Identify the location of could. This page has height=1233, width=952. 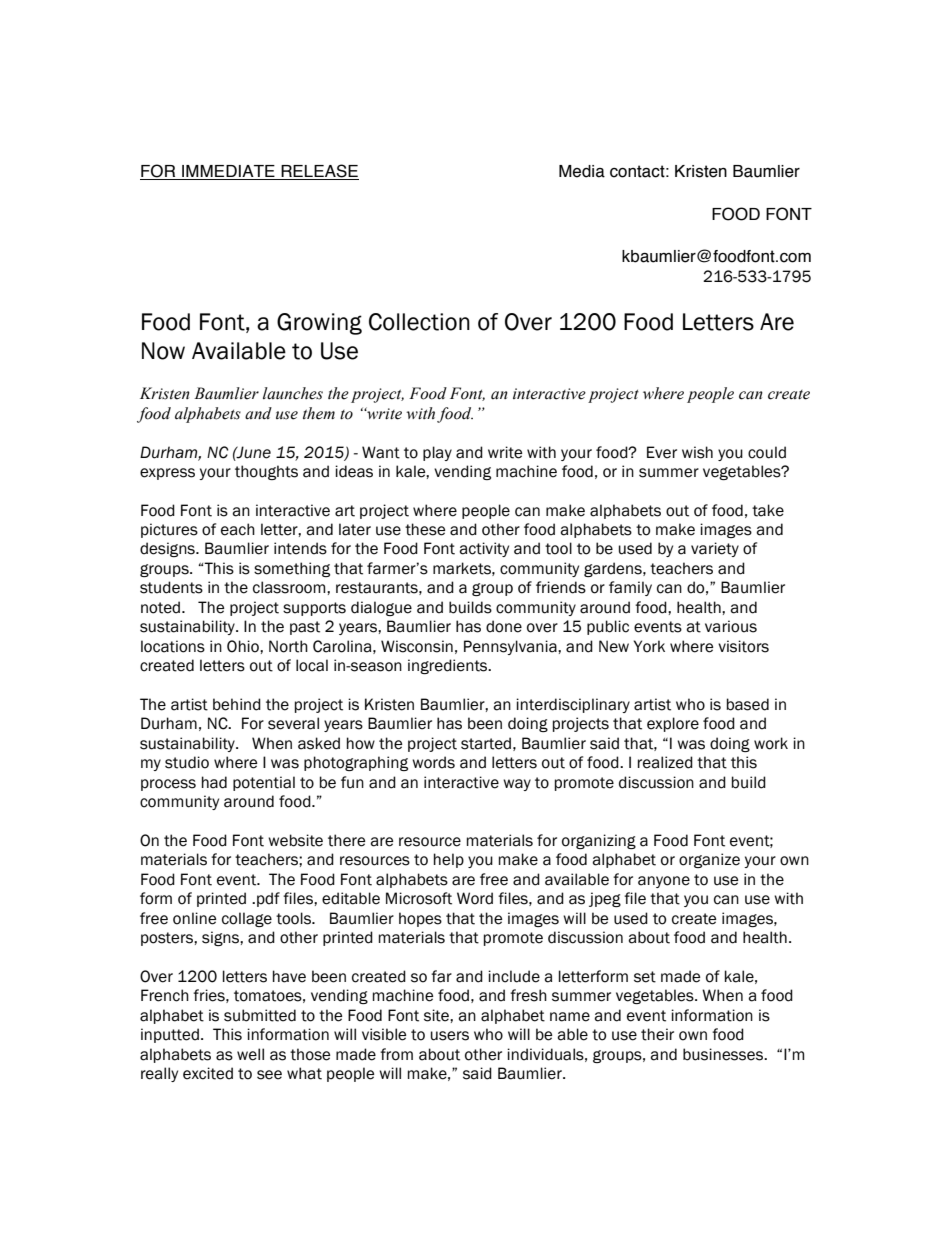
(767, 452).
